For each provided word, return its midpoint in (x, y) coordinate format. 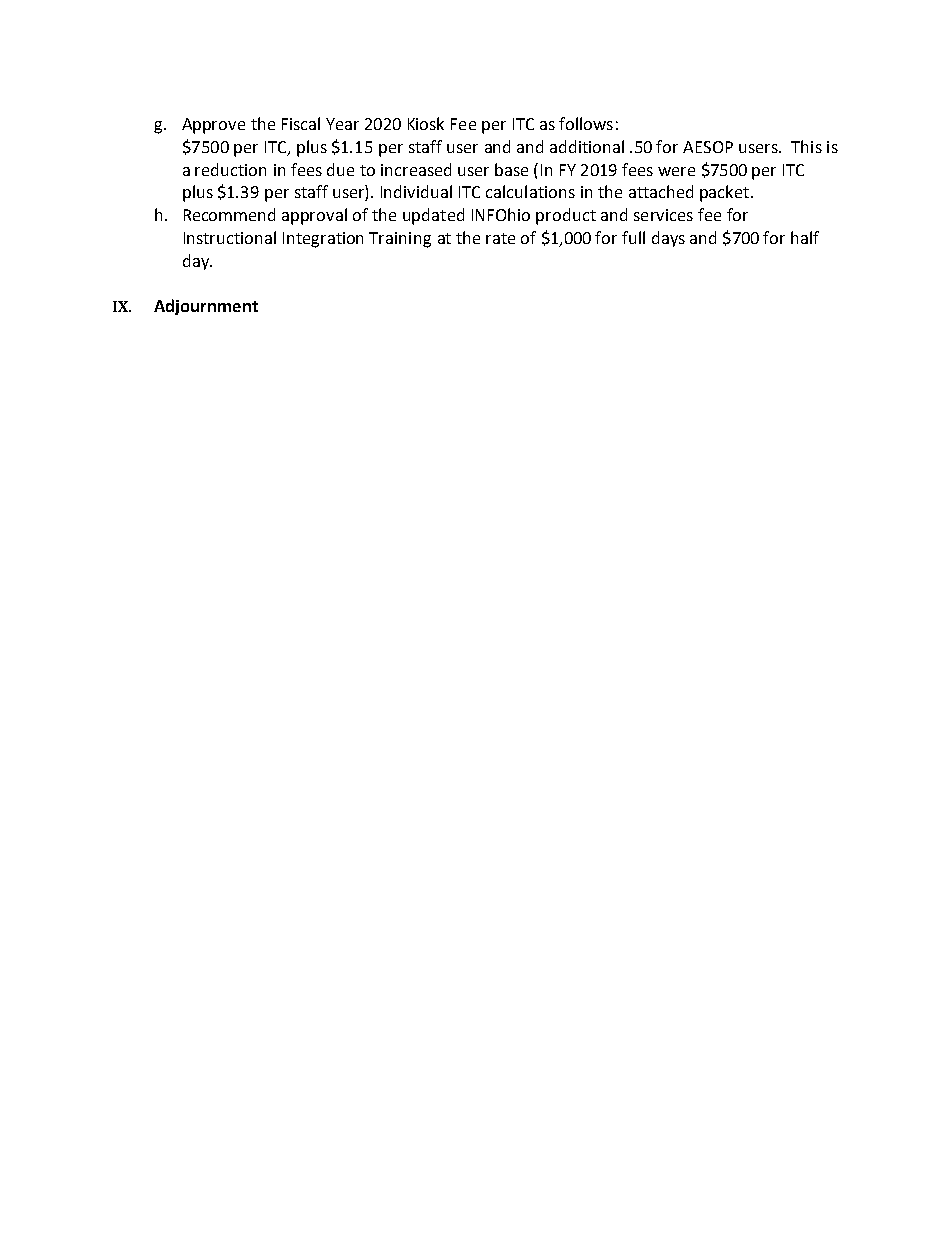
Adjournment (206, 307)
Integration (323, 240)
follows (586, 123)
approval (314, 216)
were (676, 171)
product (566, 216)
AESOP (708, 147)
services (663, 215)
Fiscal (301, 123)
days (668, 239)
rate (500, 238)
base (511, 169)
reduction (230, 169)
